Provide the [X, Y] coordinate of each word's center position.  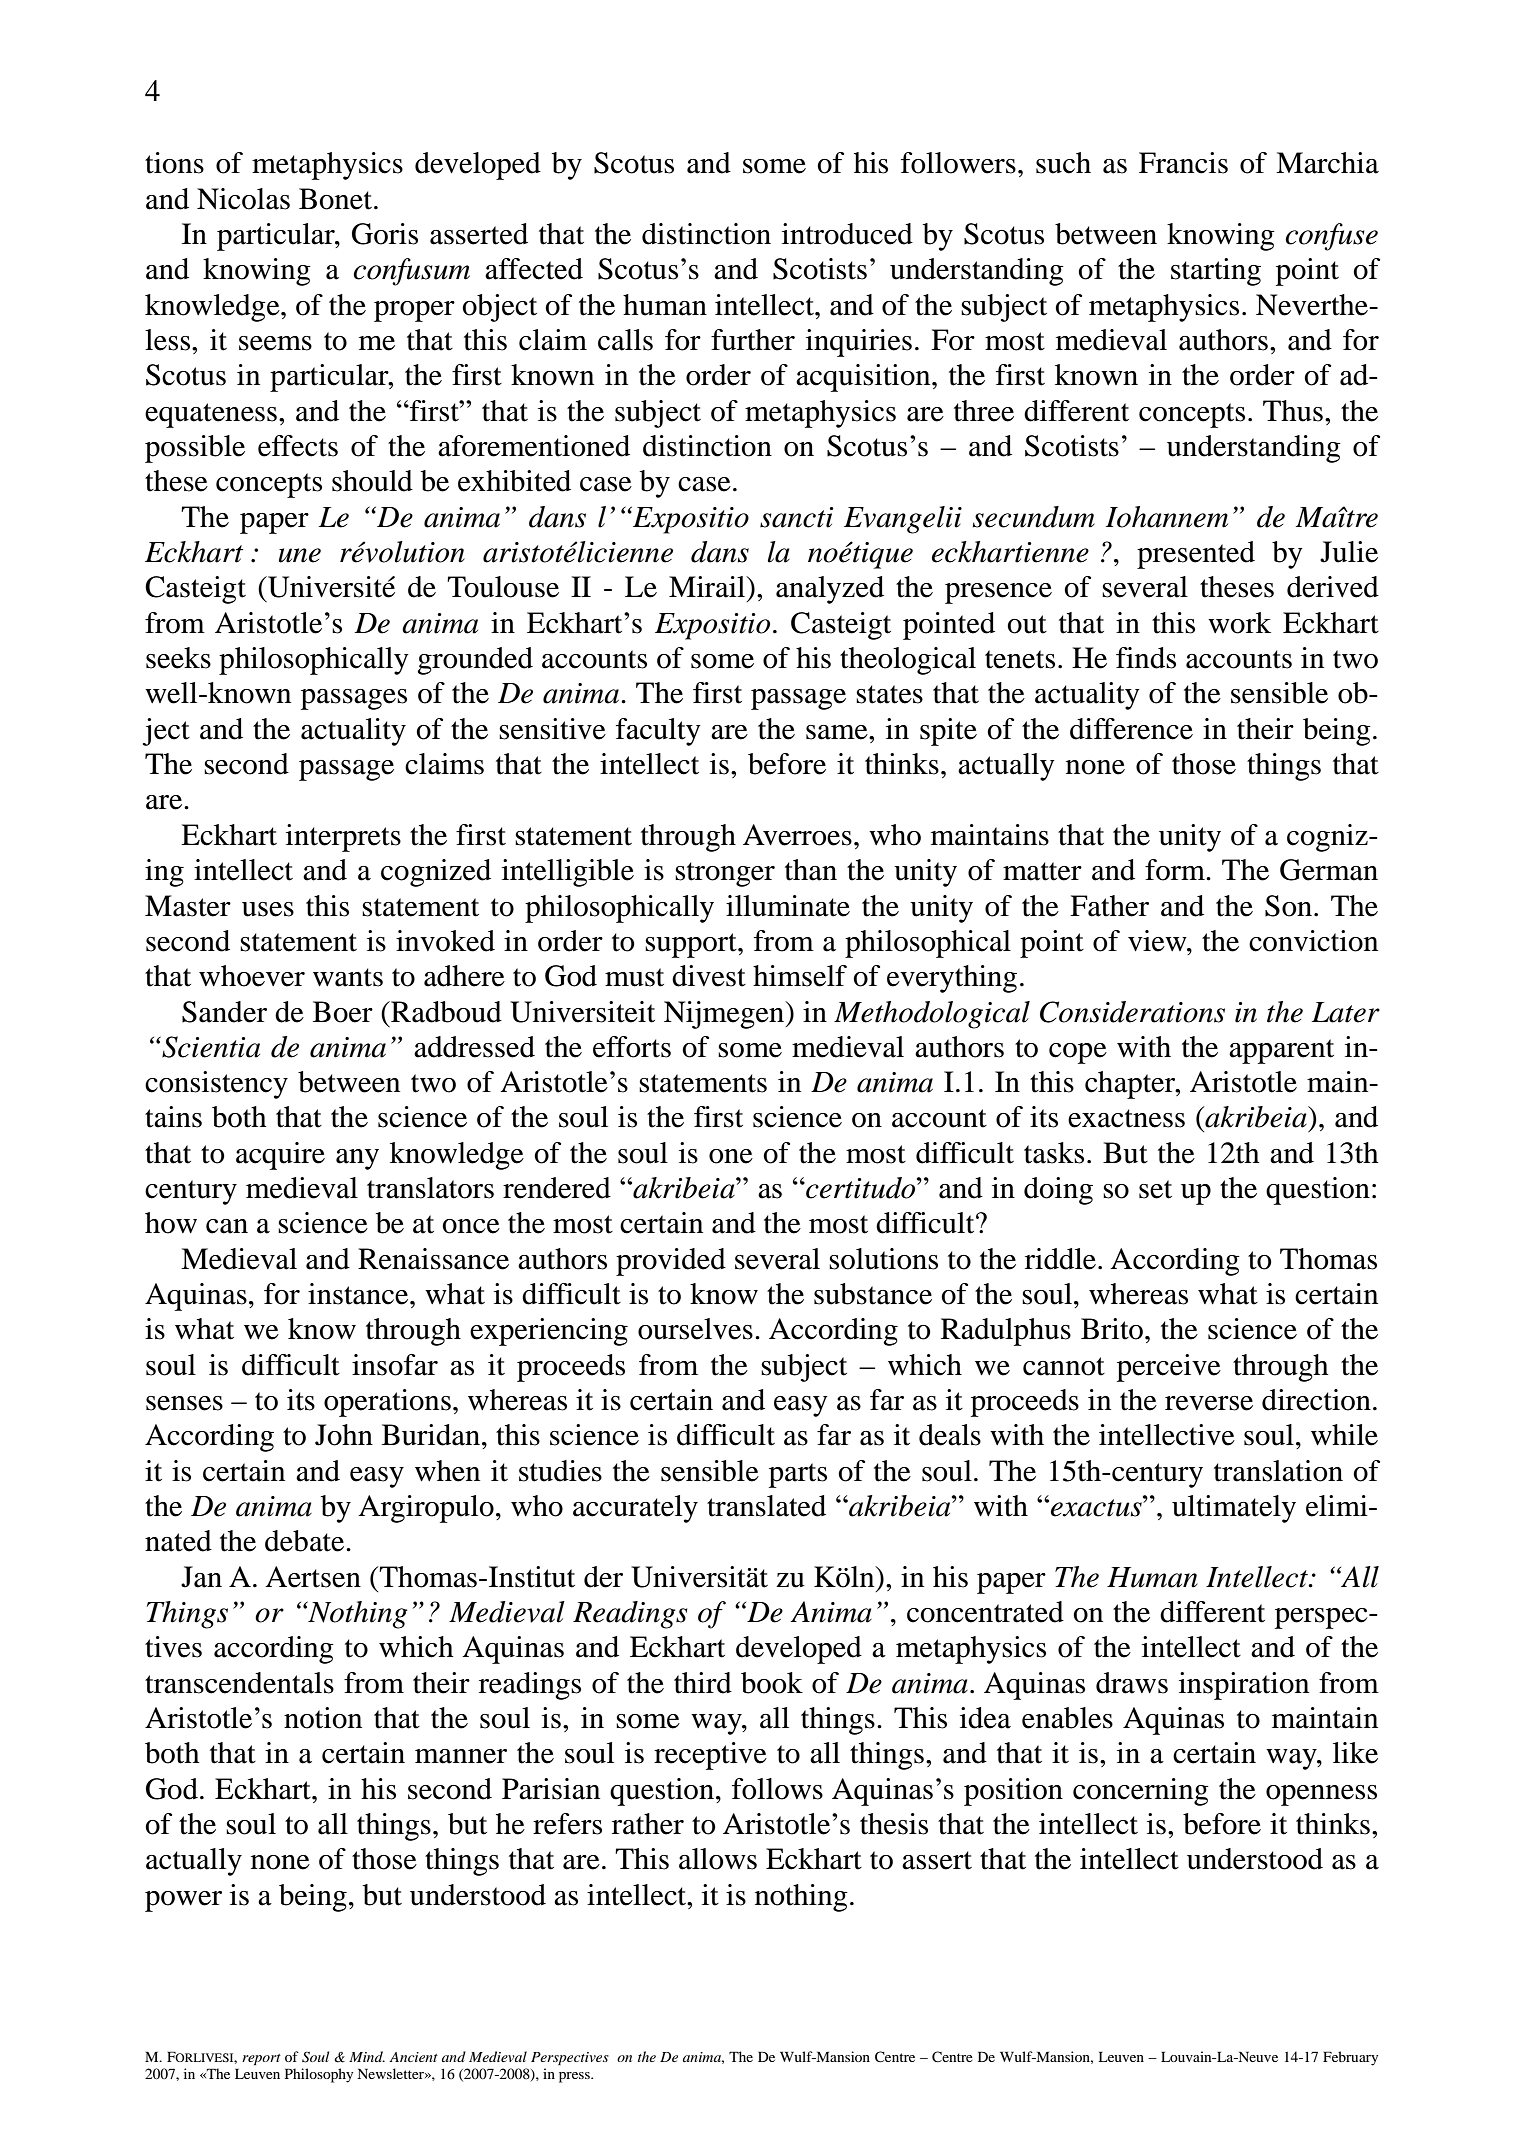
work [1239, 623]
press [575, 2077]
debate [306, 1541]
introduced [847, 234]
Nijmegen [725, 1015]
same [838, 732]
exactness [1126, 1118]
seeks [178, 658]
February [1350, 2058]
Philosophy [319, 2075]
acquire [280, 1156]
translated [766, 1506]
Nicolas [243, 199]
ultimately [1234, 1509]
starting [1216, 272]
